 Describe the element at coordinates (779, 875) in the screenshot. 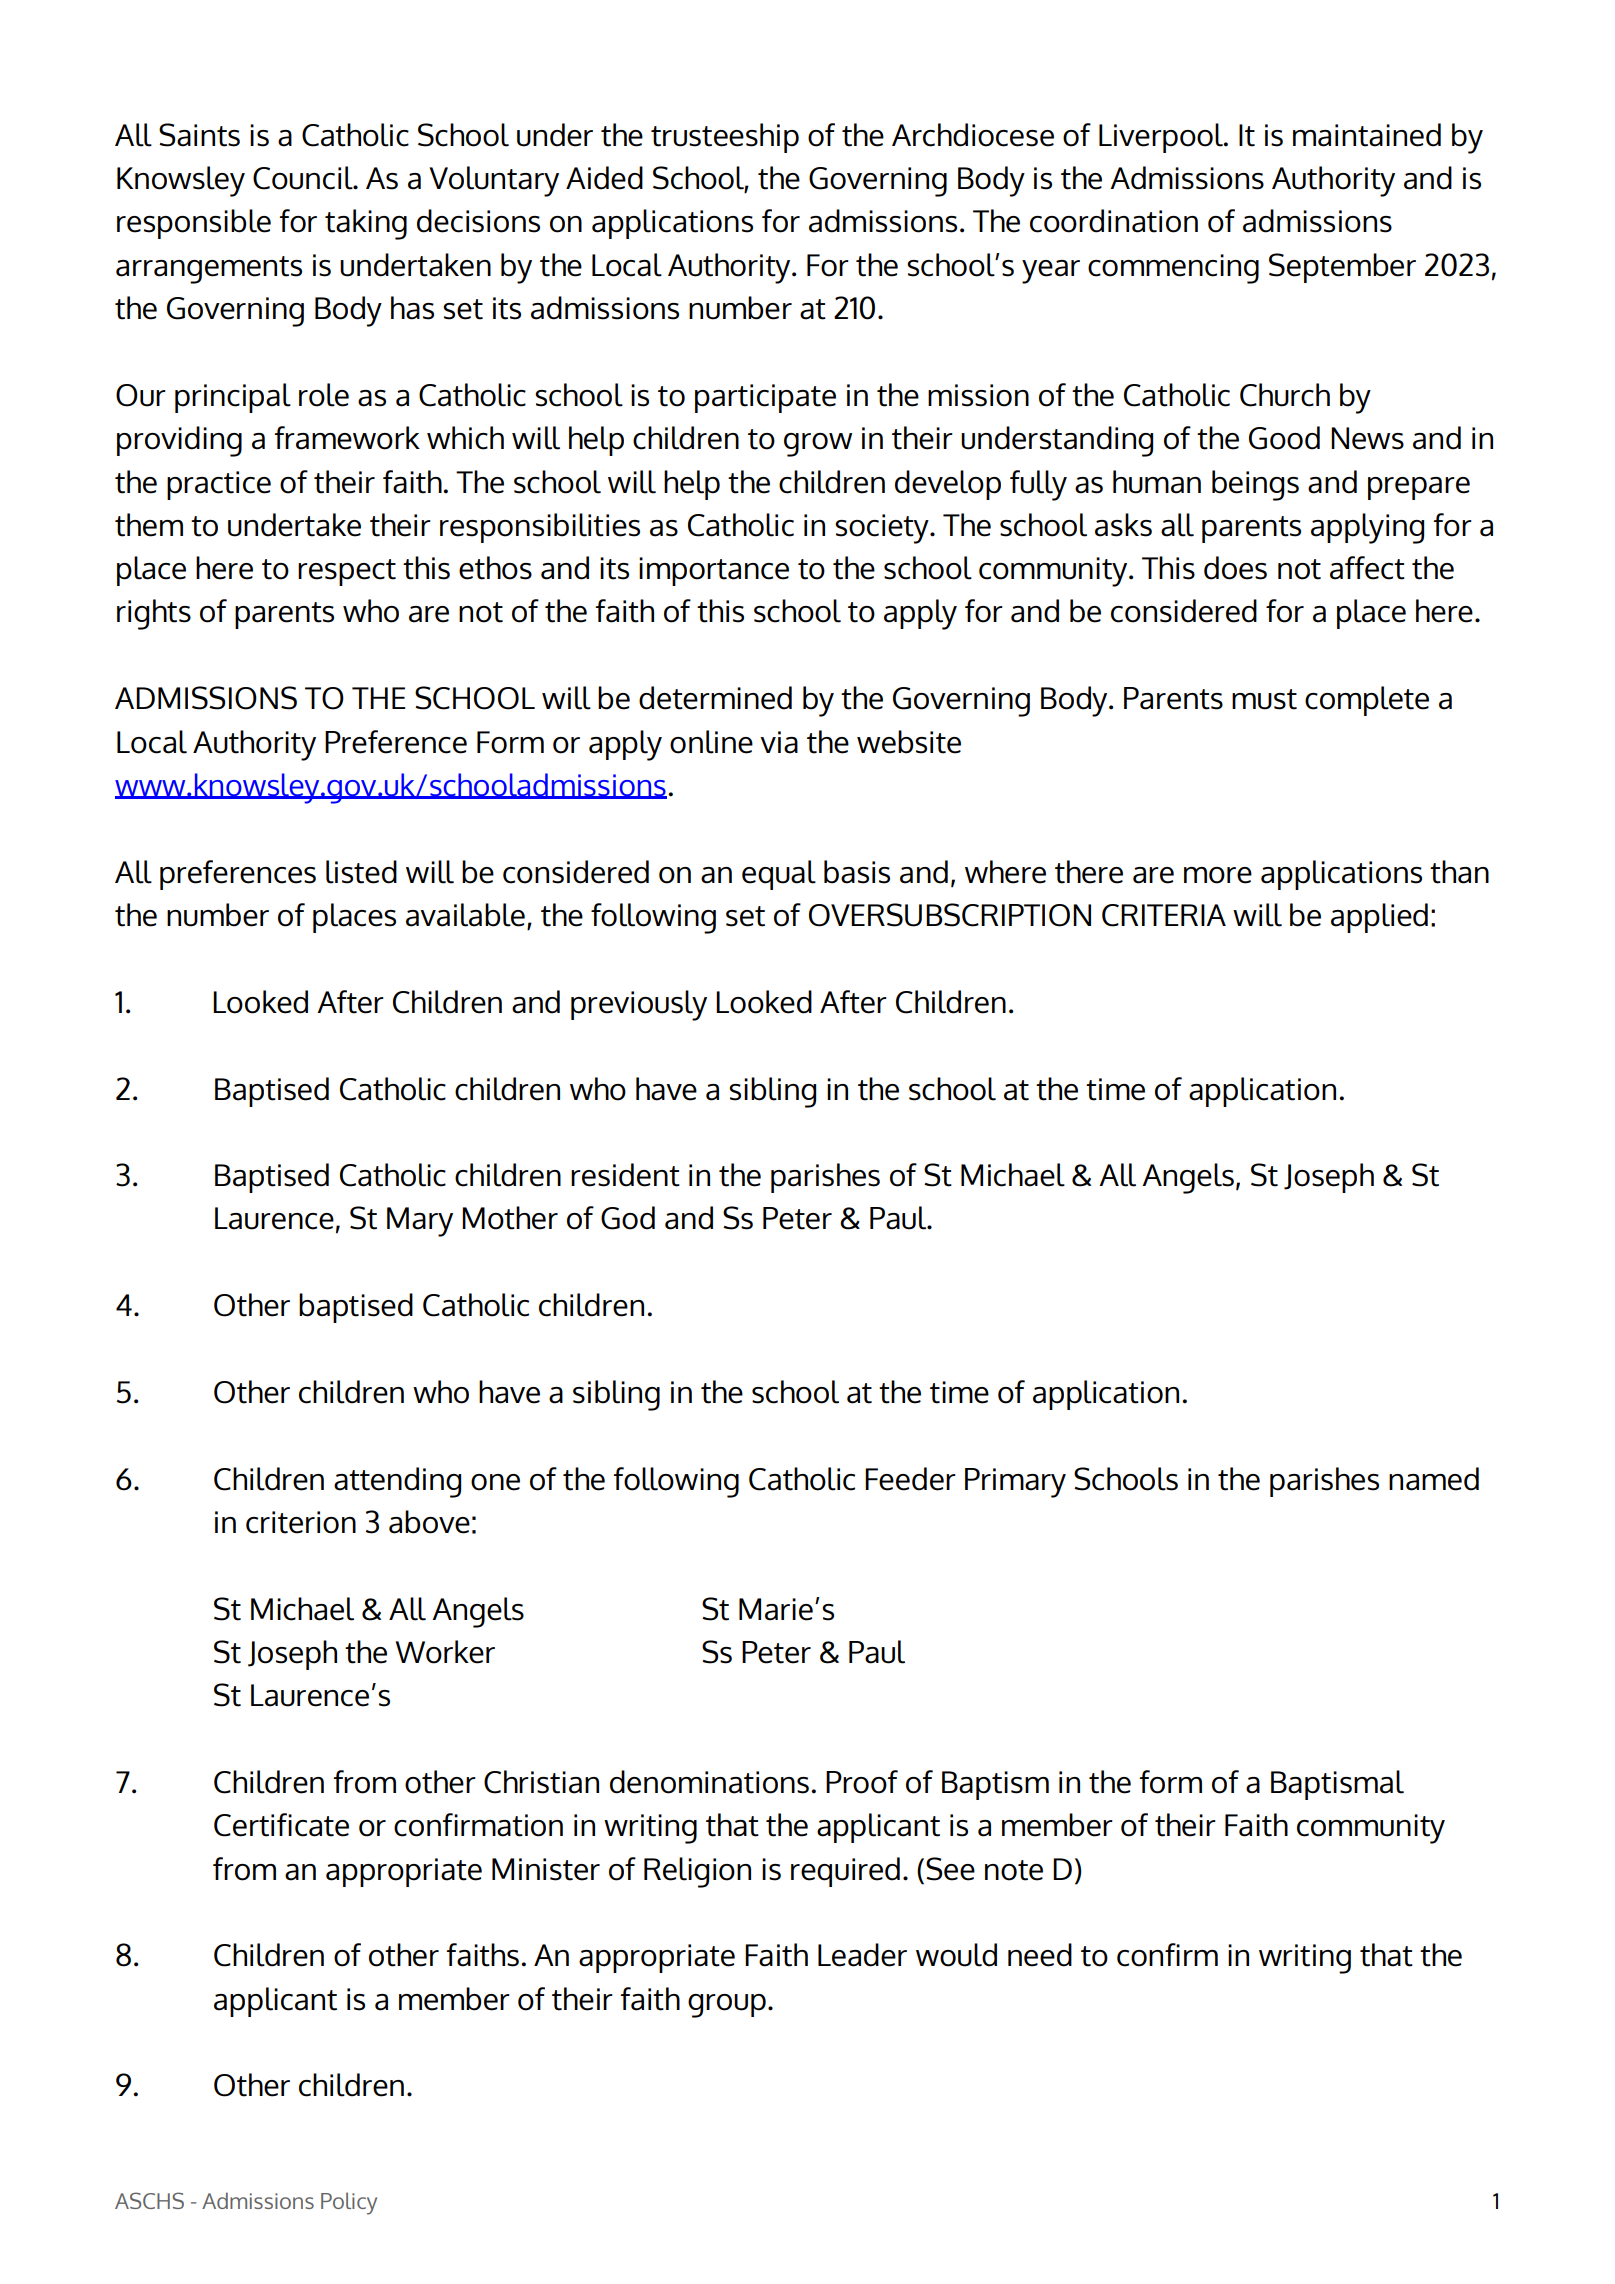

I see `equal` at that location.
